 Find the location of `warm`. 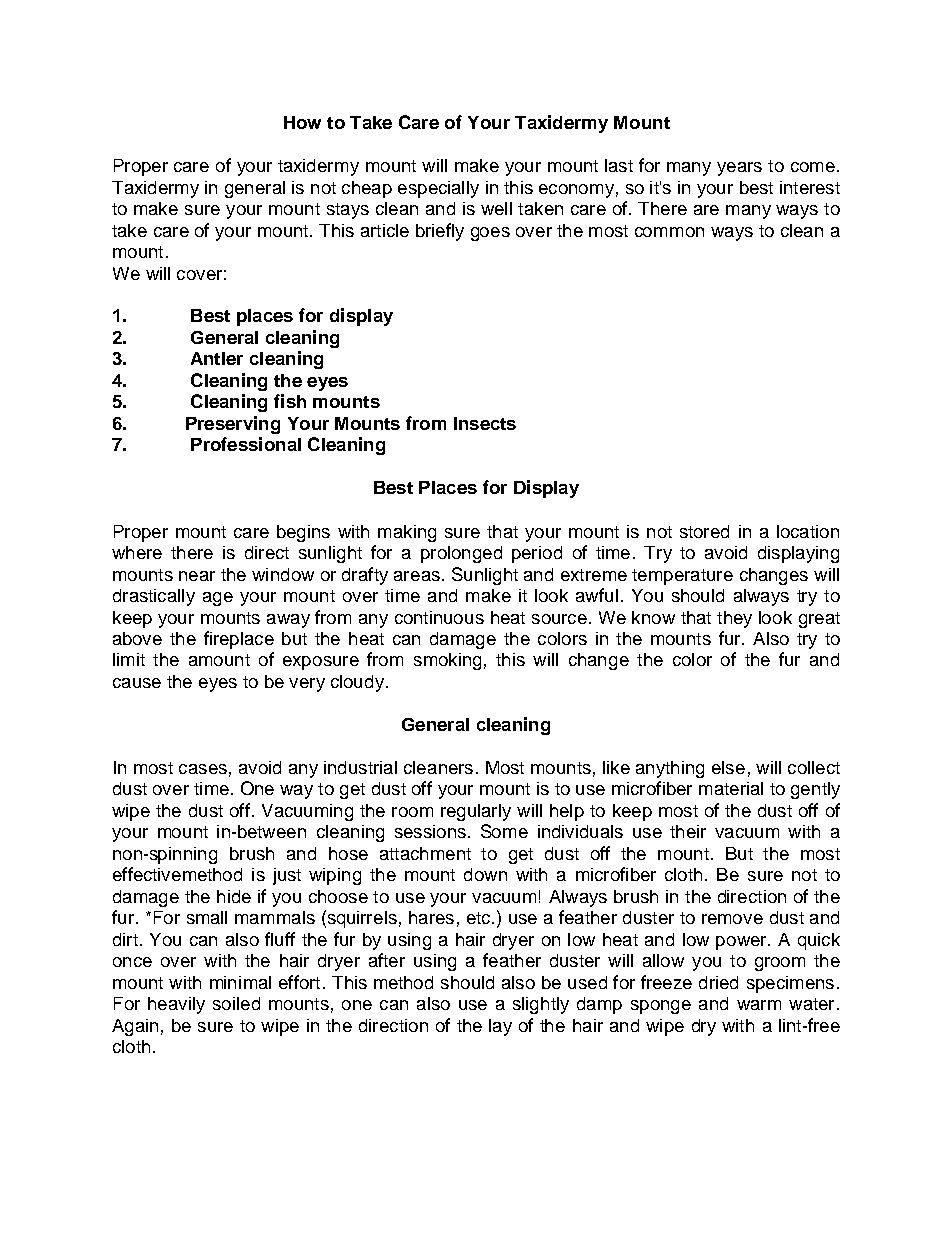

warm is located at coordinates (759, 1005).
